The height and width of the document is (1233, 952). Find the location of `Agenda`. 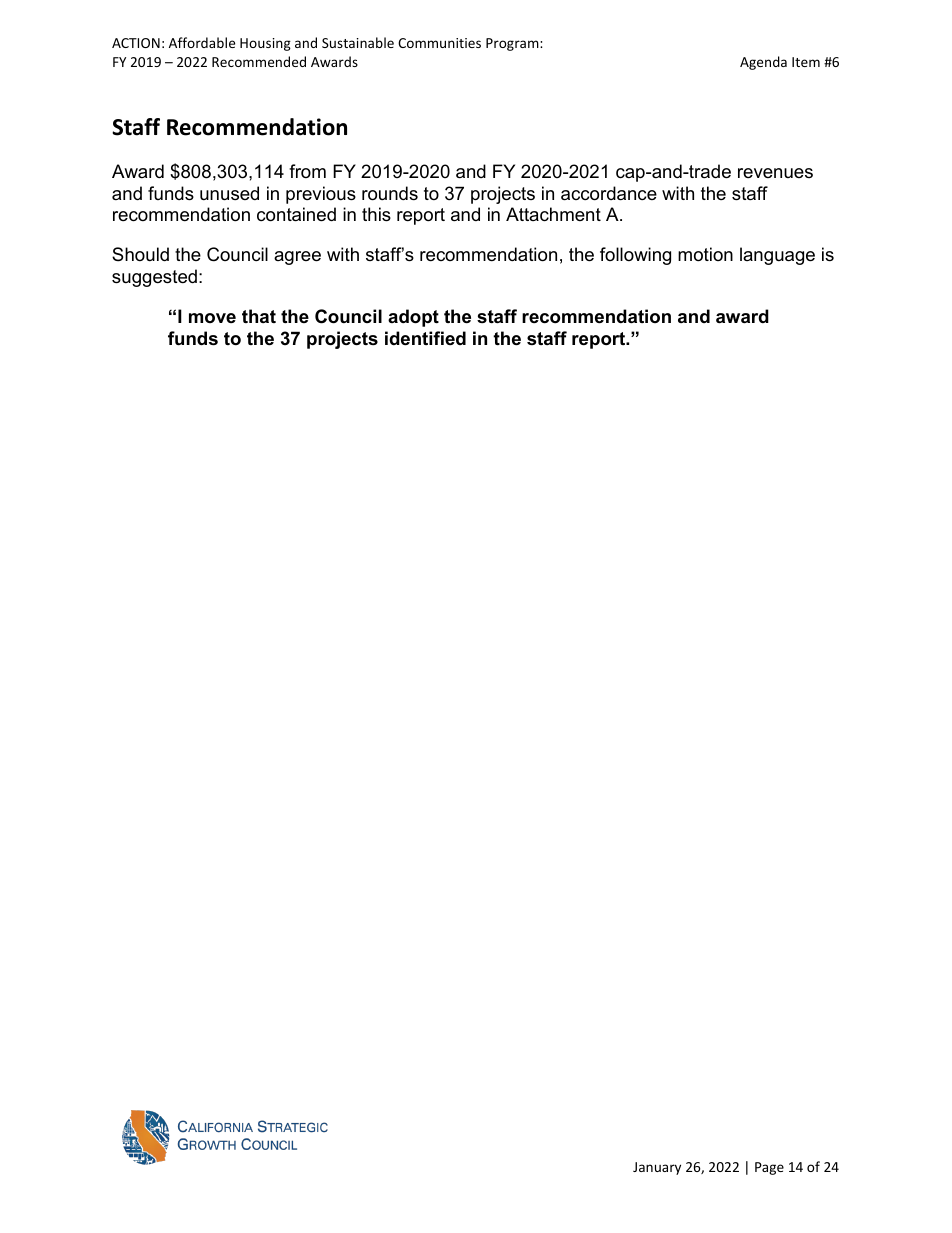

Agenda is located at coordinates (763, 63).
